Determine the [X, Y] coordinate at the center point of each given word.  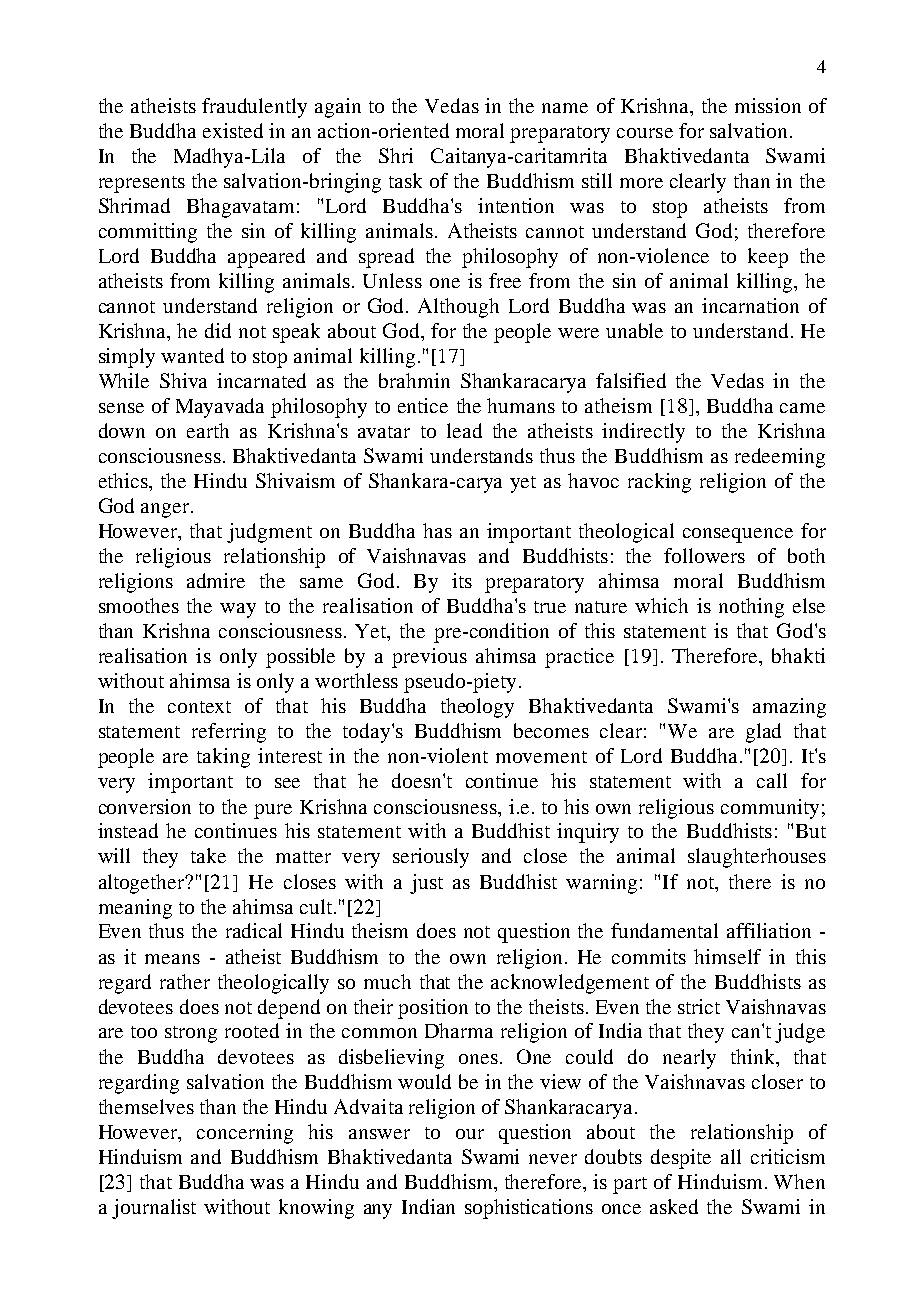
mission [768, 105]
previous [429, 658]
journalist [154, 1209]
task [405, 180]
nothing [751, 608]
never [553, 1159]
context [199, 707]
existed [233, 130]
